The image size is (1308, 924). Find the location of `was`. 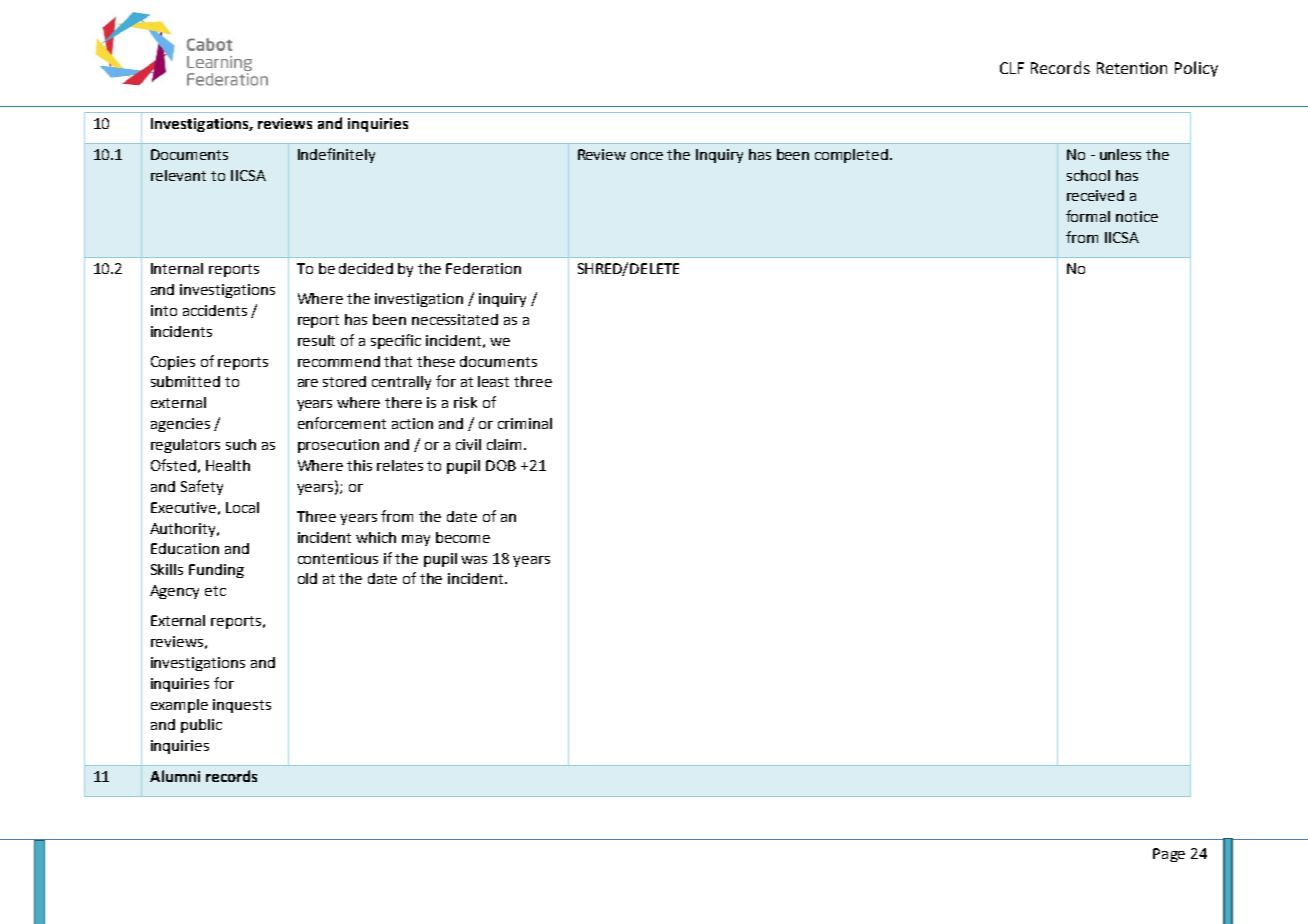

was is located at coordinates (474, 560).
